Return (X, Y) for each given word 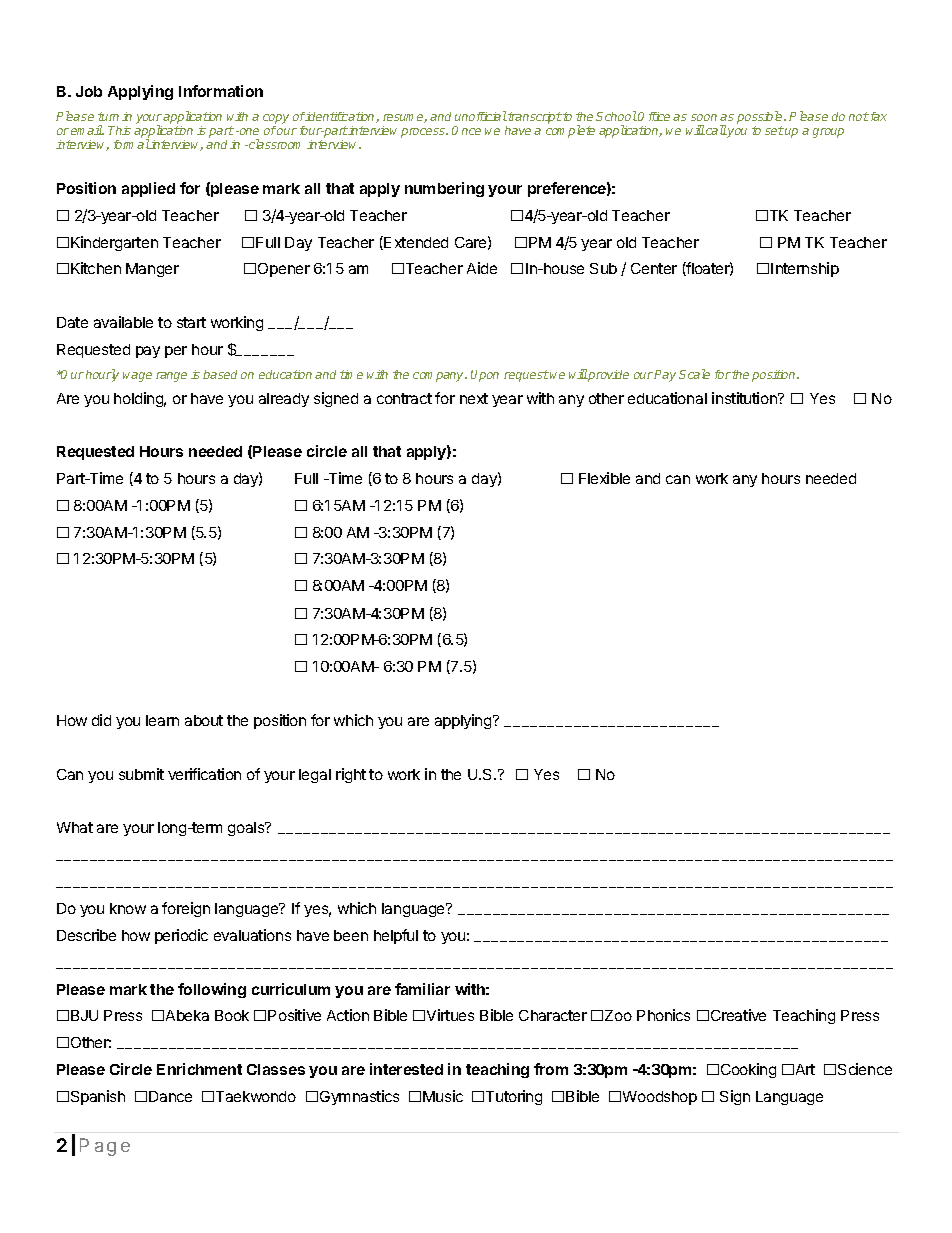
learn (162, 720)
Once (466, 130)
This (119, 130)
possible (761, 119)
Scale (694, 374)
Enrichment (199, 1069)
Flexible (604, 478)
